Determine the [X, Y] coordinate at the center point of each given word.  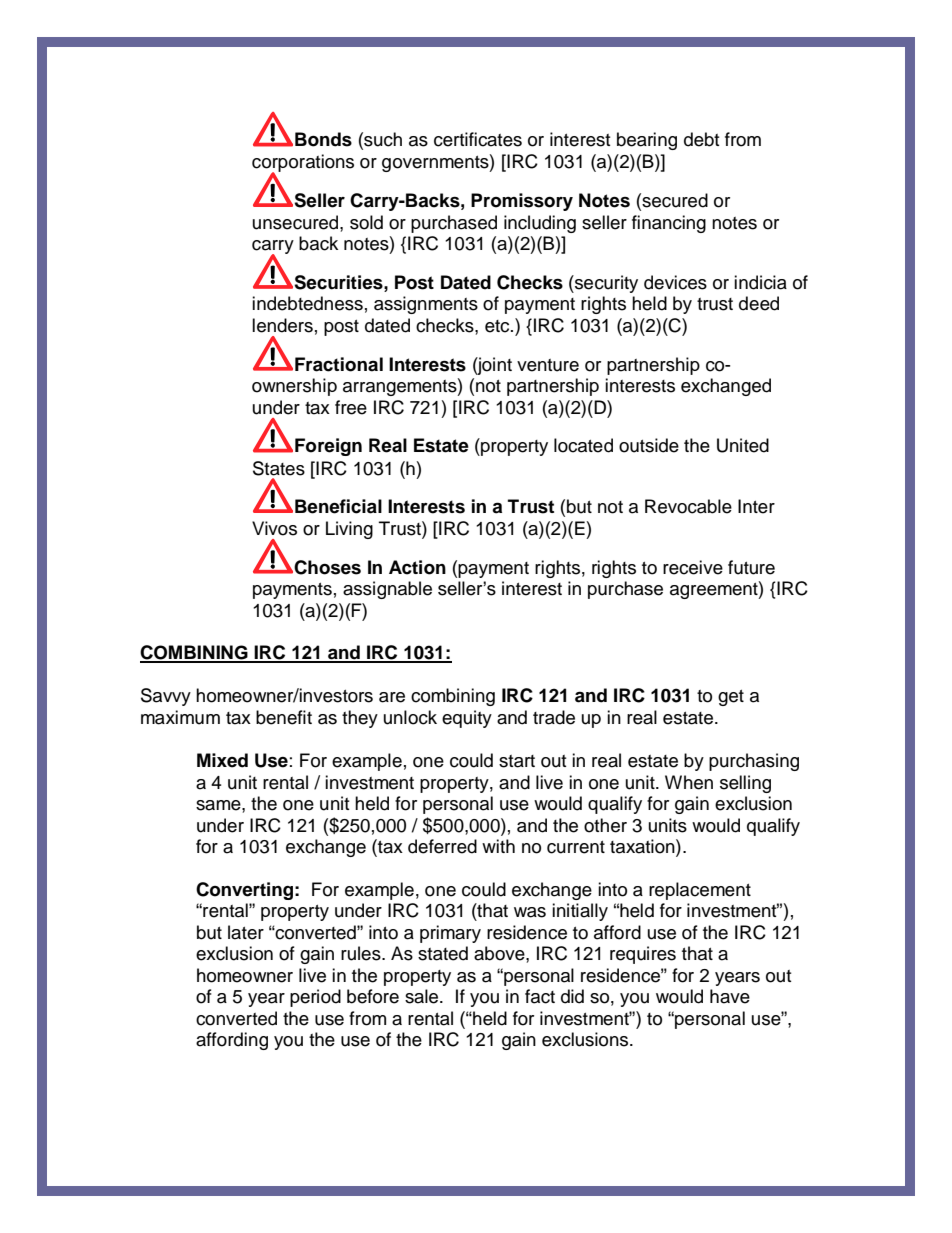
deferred [442, 846]
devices [675, 282]
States [279, 468]
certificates [478, 139]
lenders [282, 325]
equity [467, 719]
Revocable [688, 506]
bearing [647, 141]
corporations [303, 164]
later [246, 932]
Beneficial [338, 506]
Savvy [166, 697]
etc [498, 326]
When [689, 782]
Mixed [222, 760]
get [731, 698]
